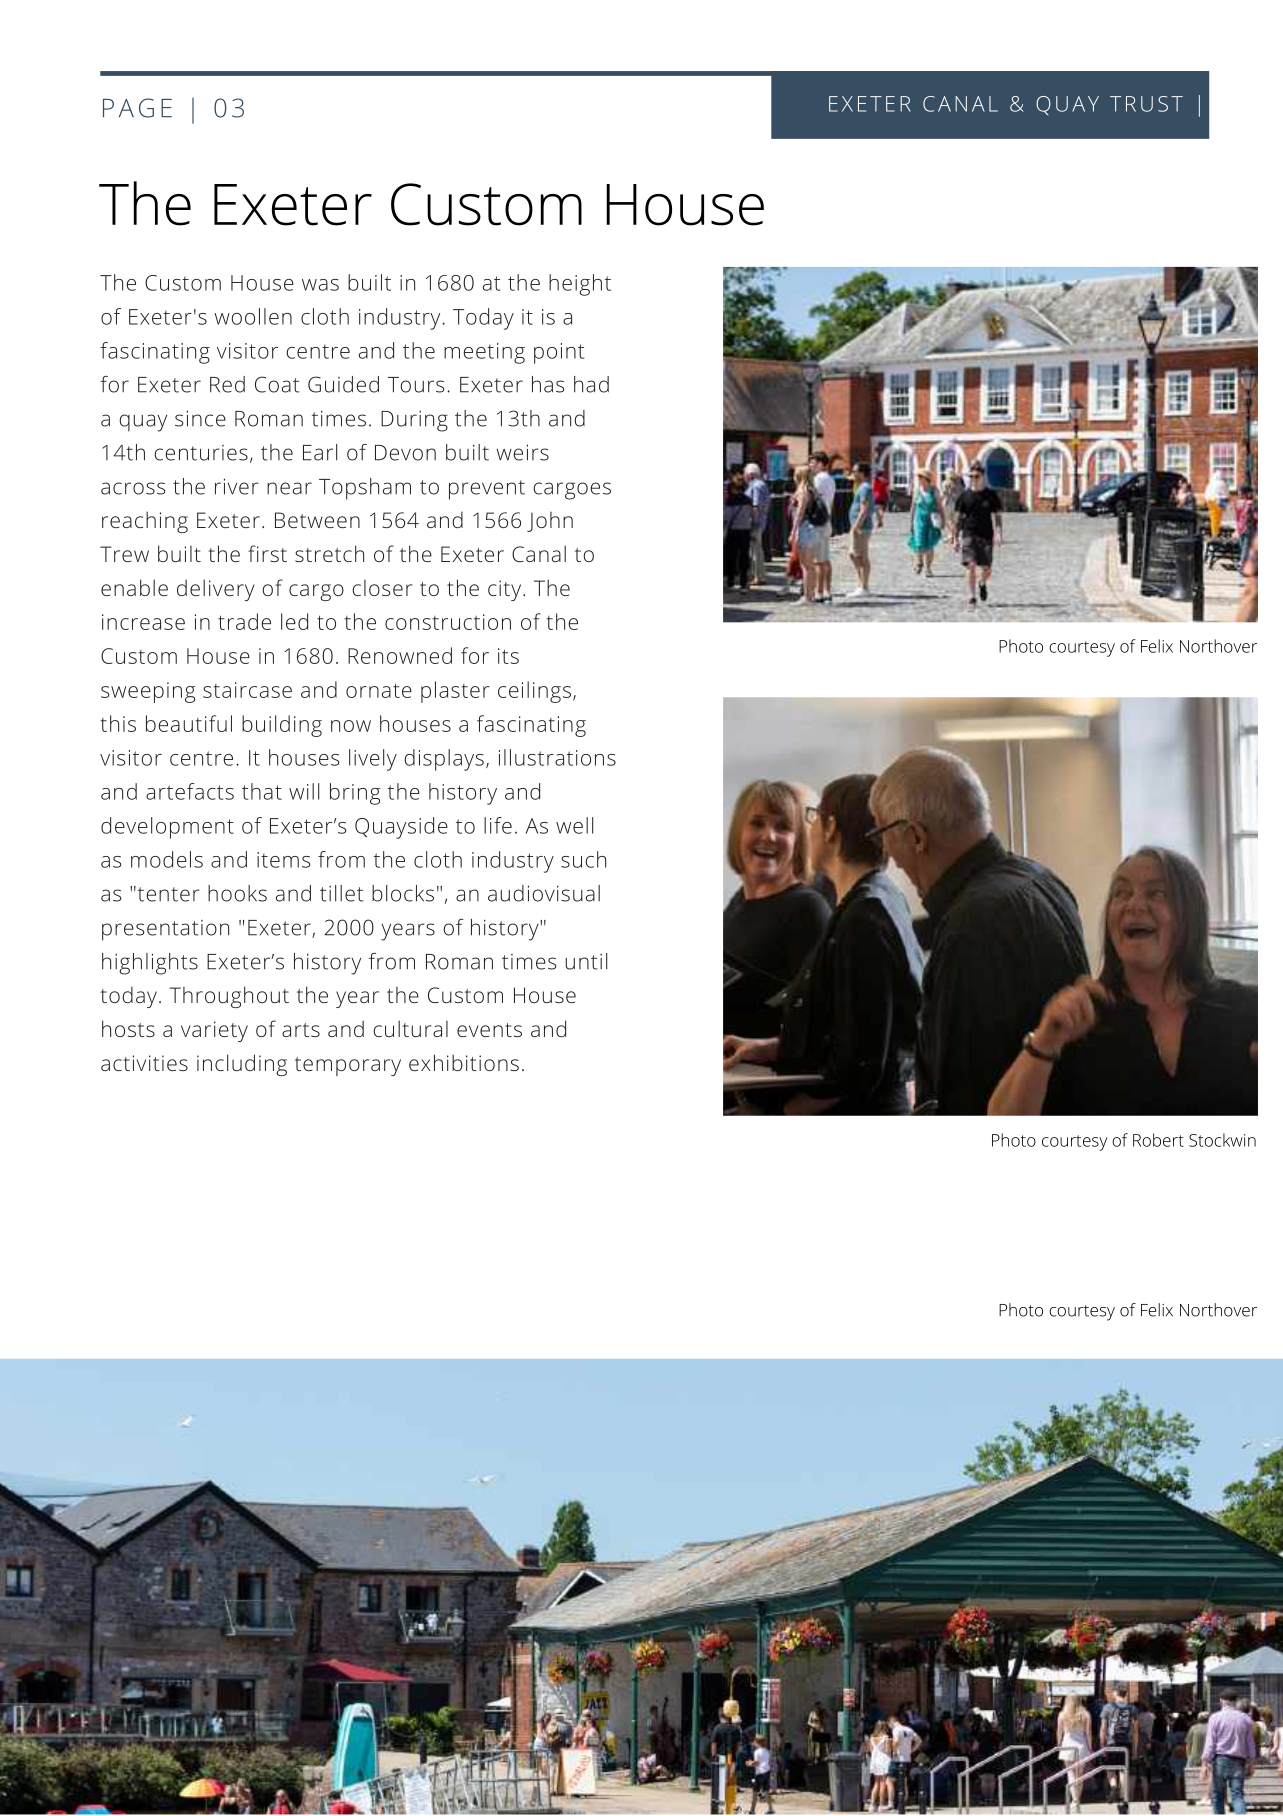  I want to click on exhibitions, so click(464, 1062).
